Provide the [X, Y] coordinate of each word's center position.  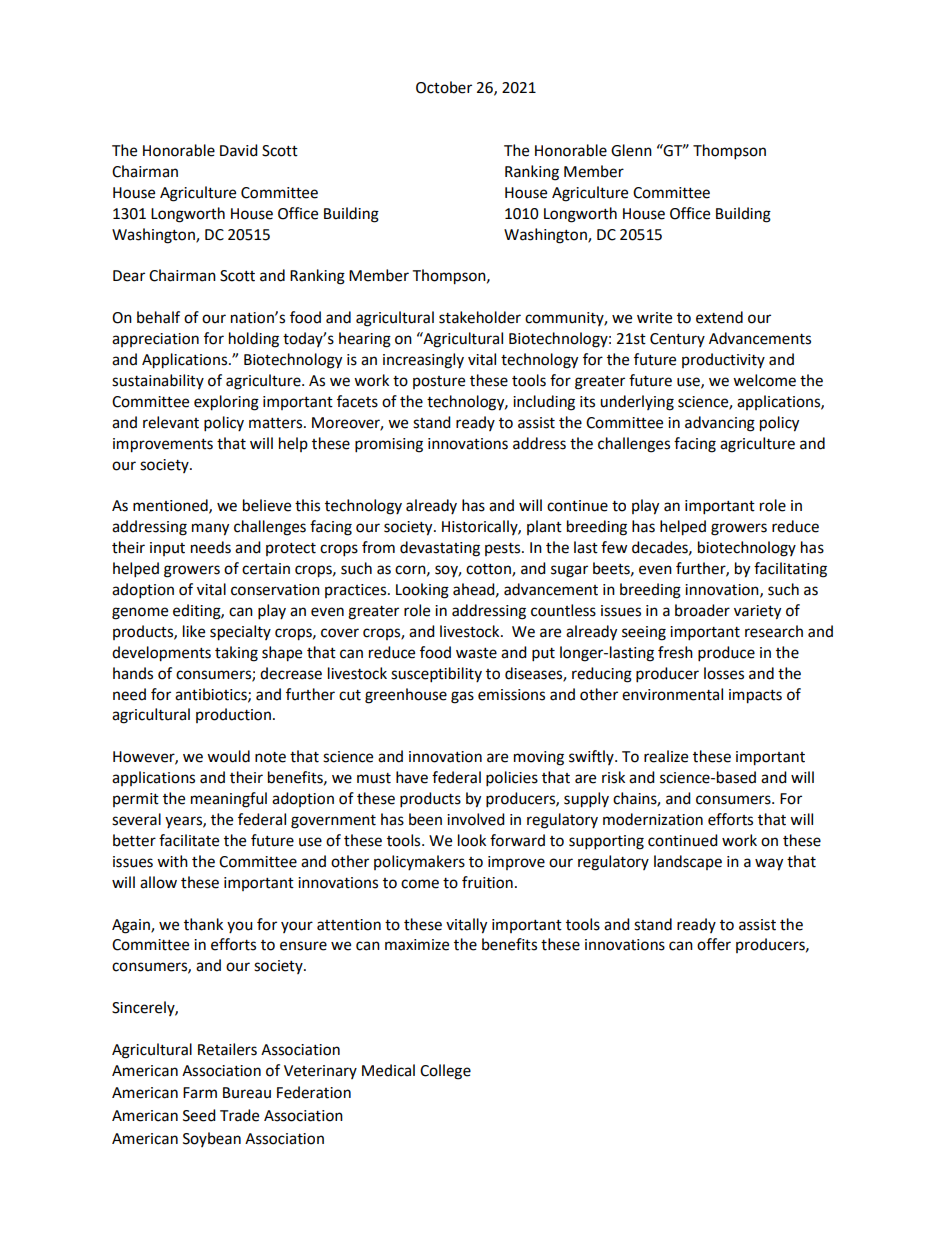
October [444, 87]
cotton [489, 570]
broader [702, 610]
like [194, 631]
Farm [200, 1093]
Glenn [631, 150]
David [239, 150]
